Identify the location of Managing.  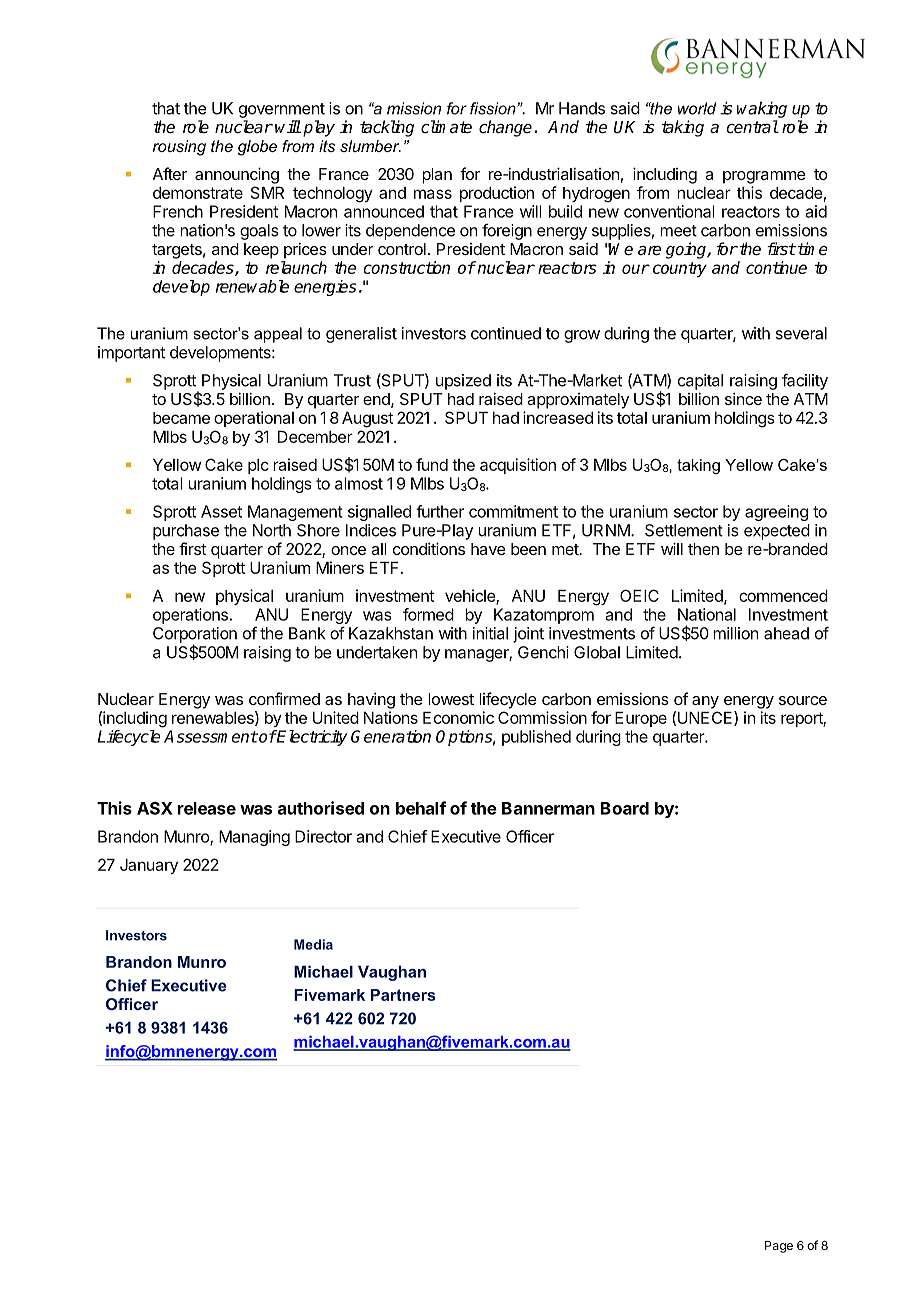
(254, 838).
